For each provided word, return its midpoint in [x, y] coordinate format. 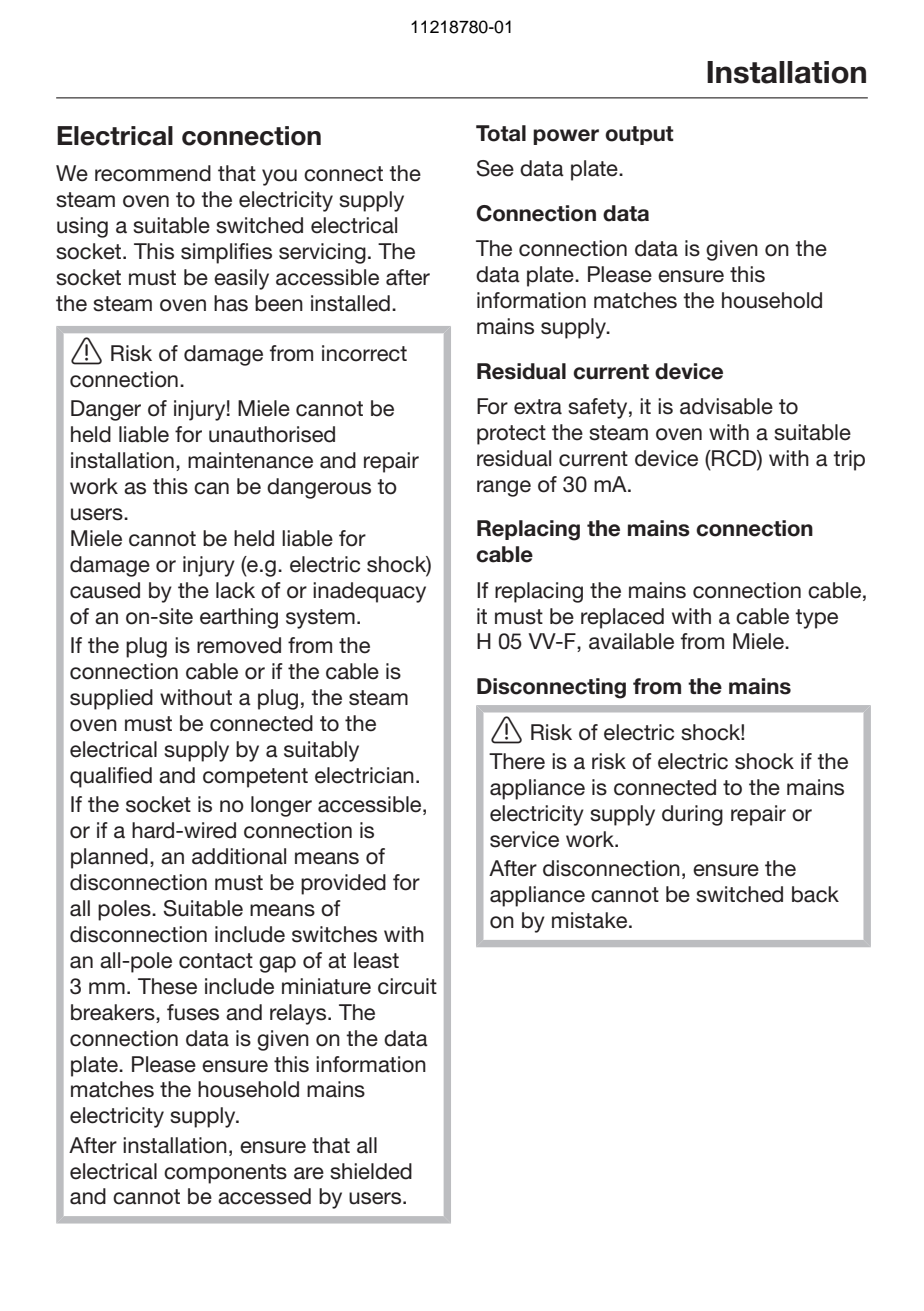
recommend [153, 173]
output [639, 135]
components [225, 1174]
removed [239, 645]
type [816, 619]
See [495, 168]
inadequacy [369, 592]
